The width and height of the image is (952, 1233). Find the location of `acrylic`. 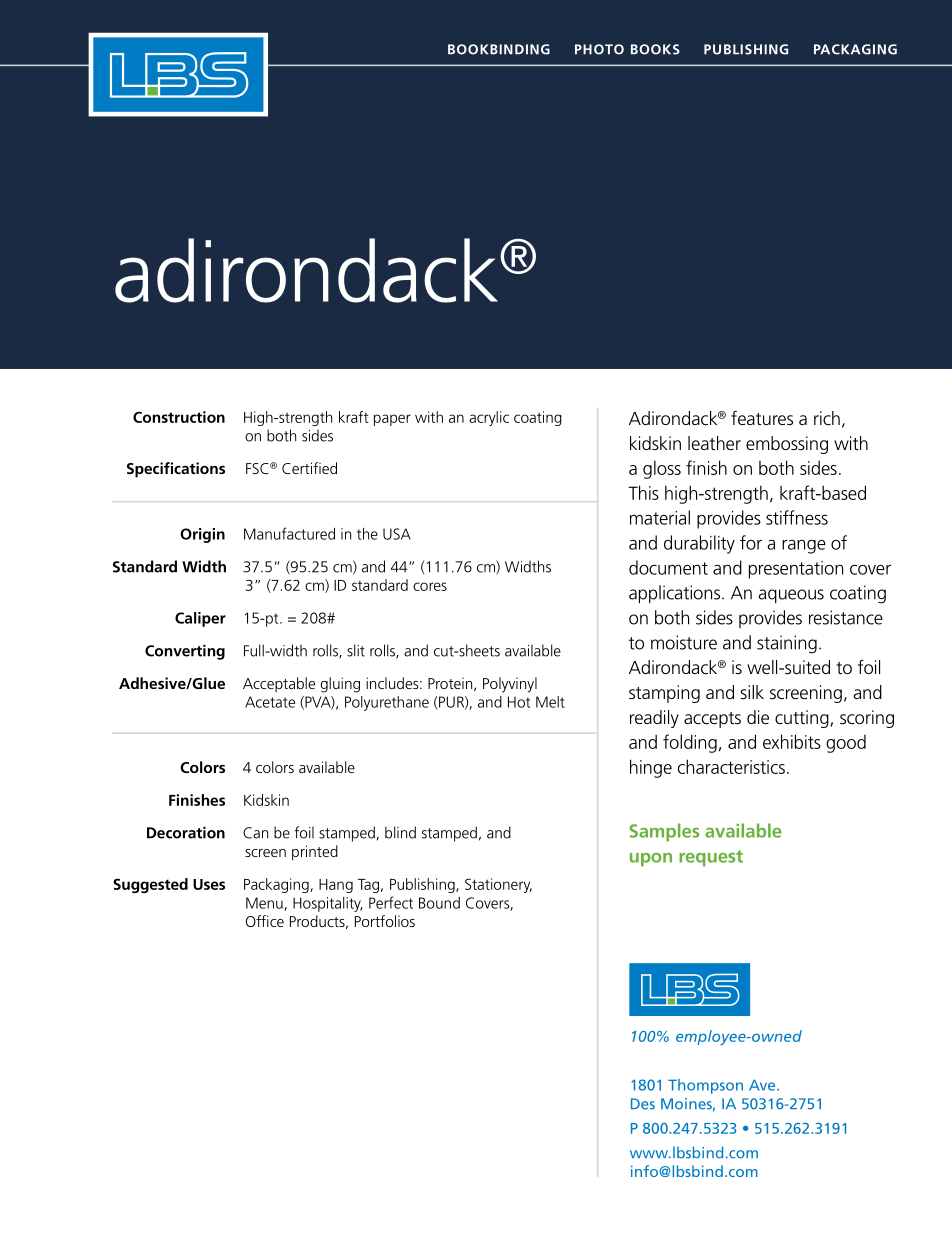

acrylic is located at coordinates (489, 418).
